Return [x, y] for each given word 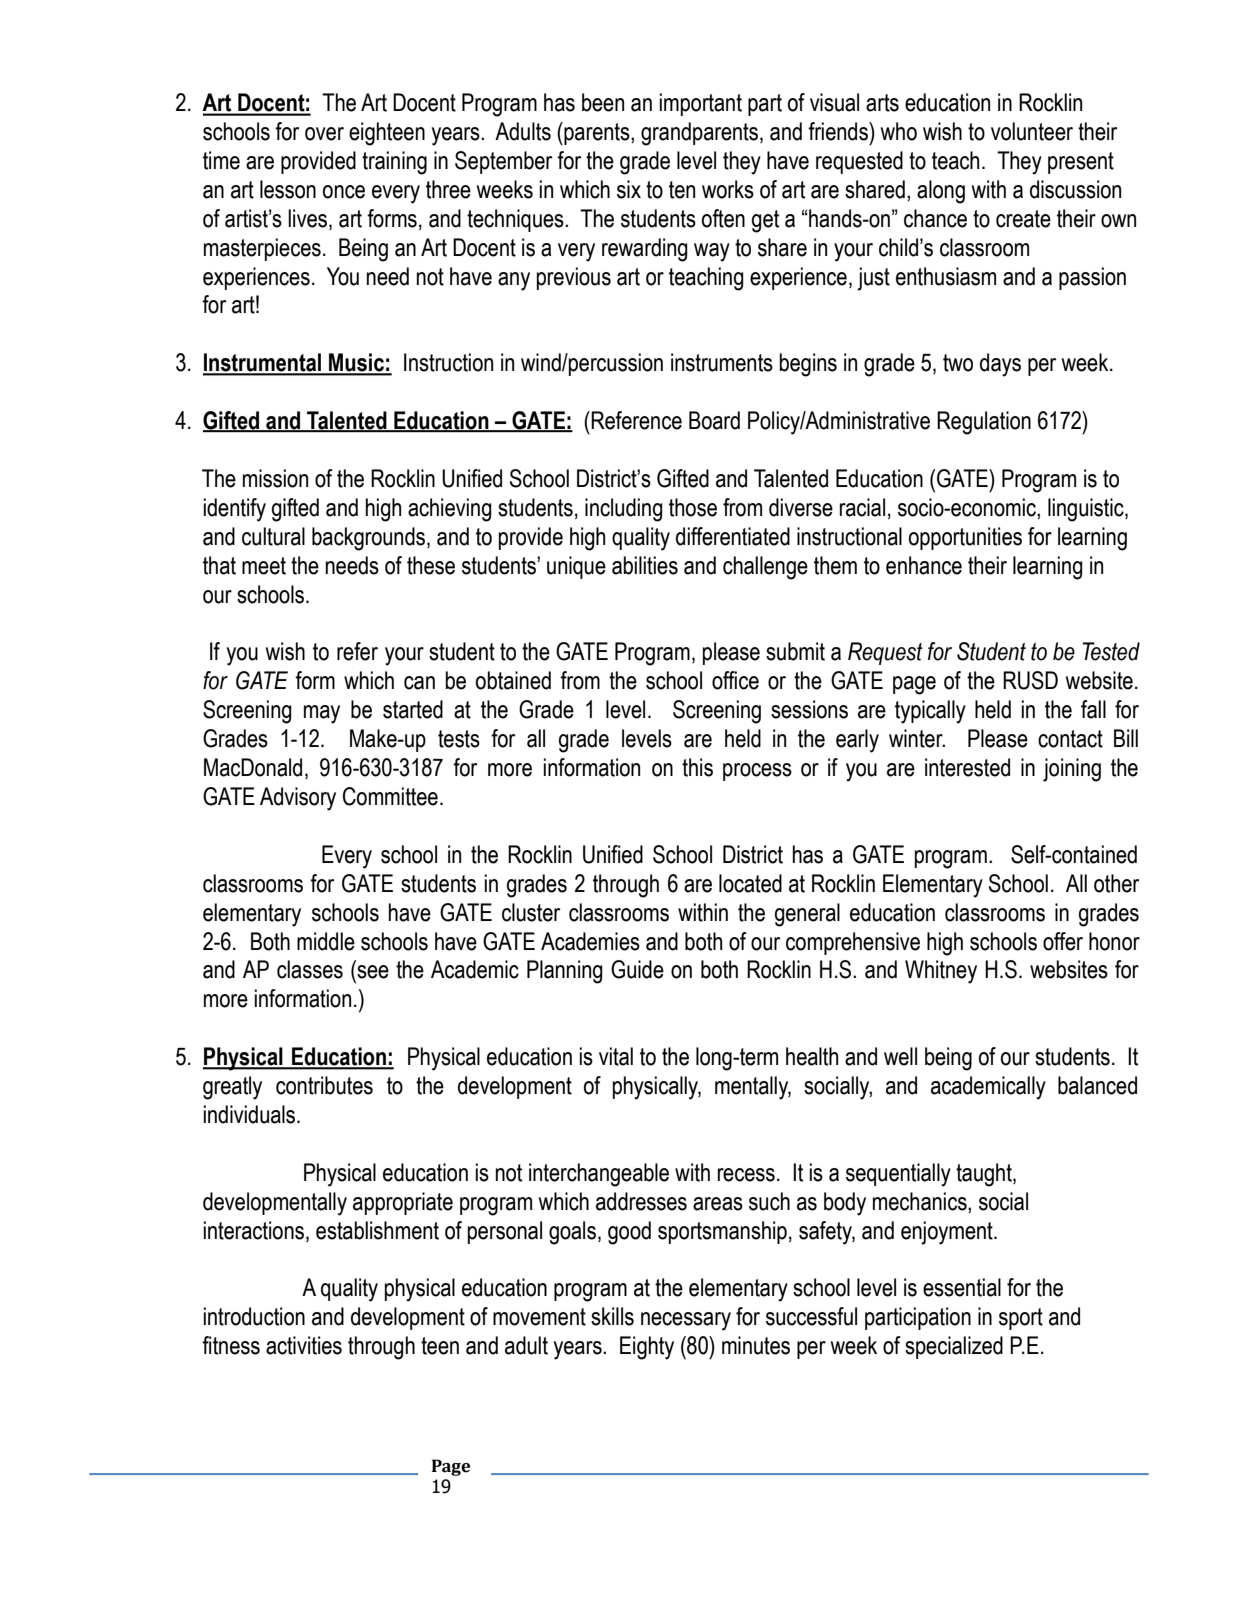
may [322, 714]
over [324, 134]
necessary [686, 1321]
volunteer [1032, 131]
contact [1070, 739]
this [697, 767]
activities [304, 1345]
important [701, 104]
